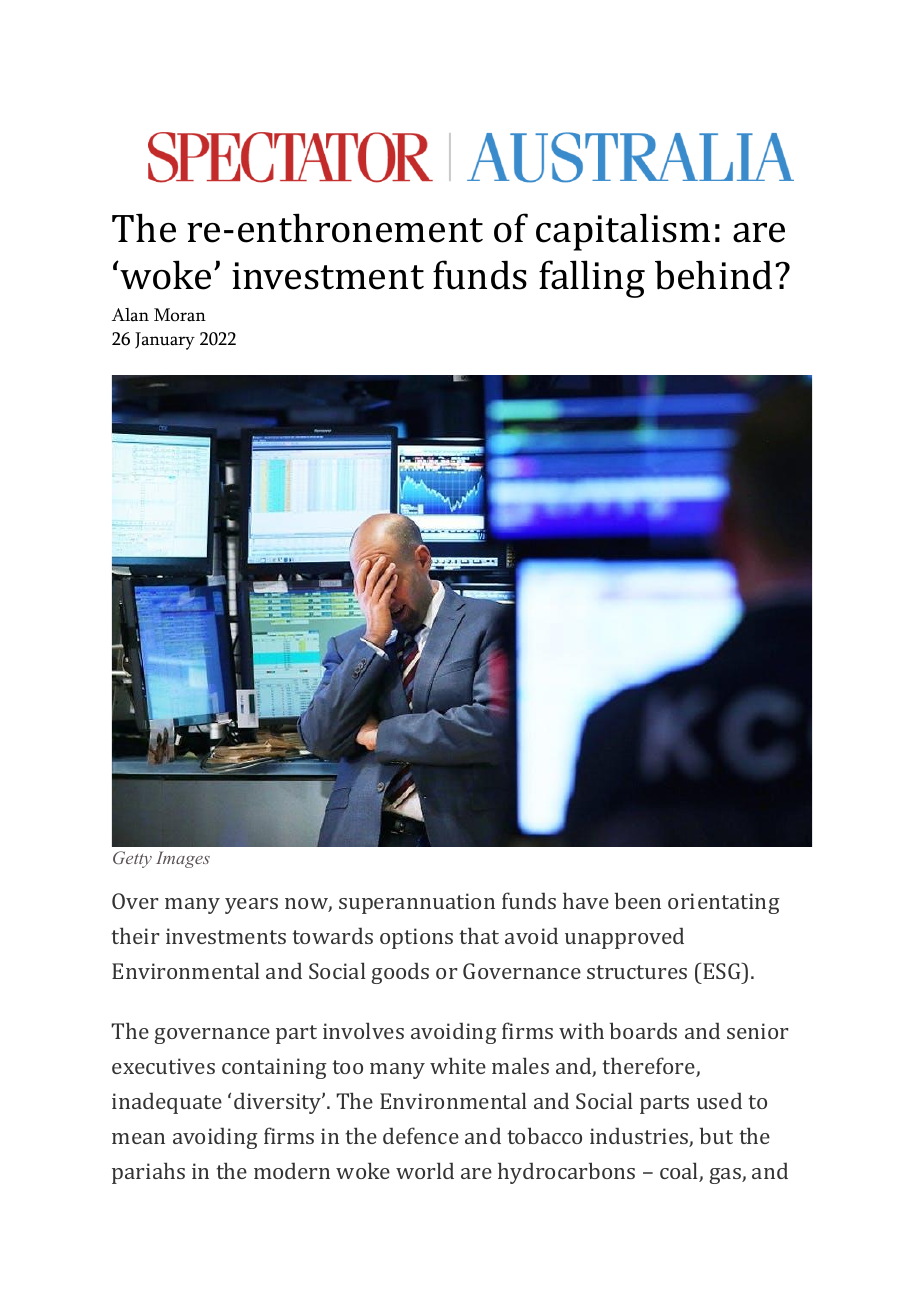 The height and width of the screenshot is (1308, 924). What do you see at coordinates (713, 275) in the screenshot?
I see `behind` at bounding box center [713, 275].
